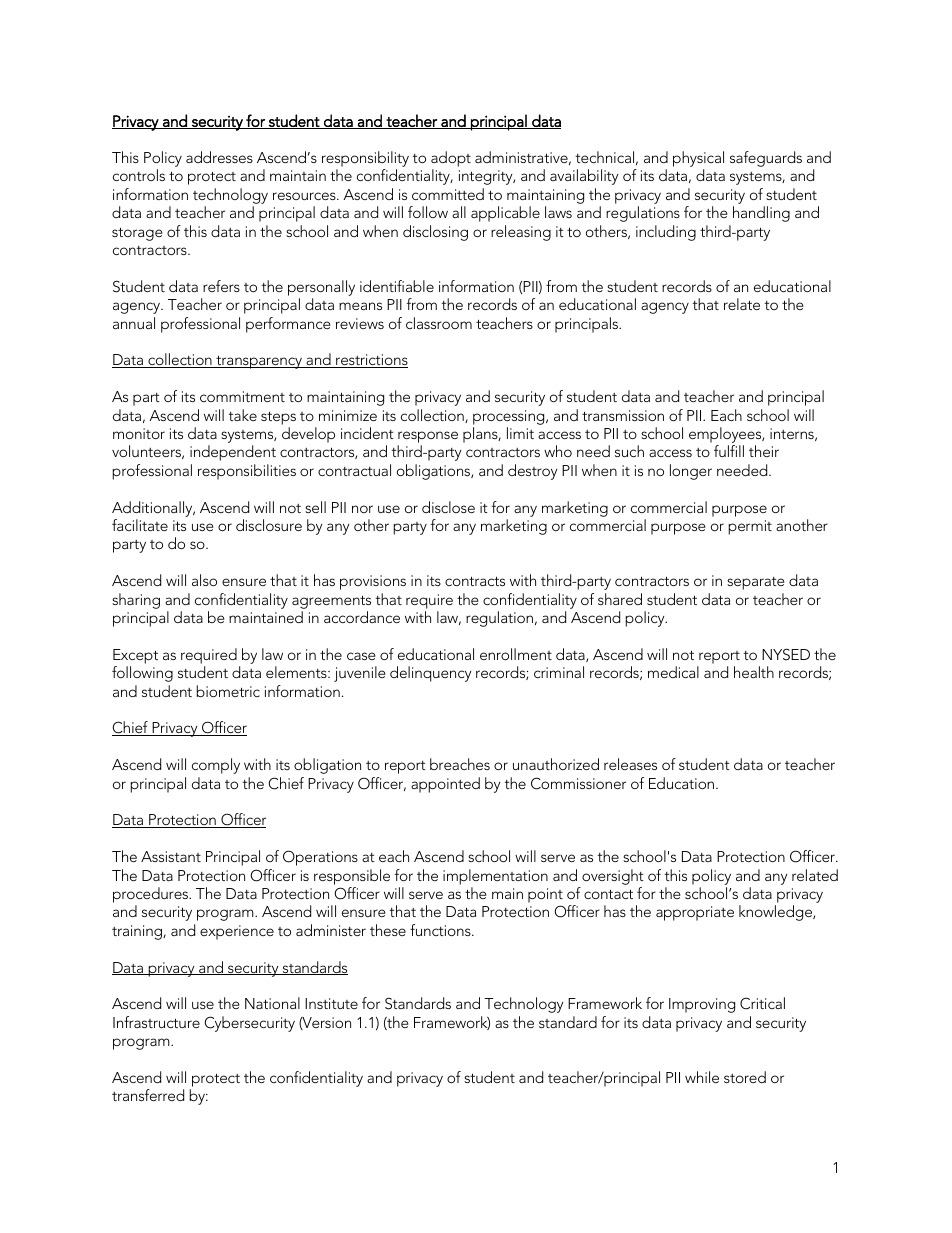 This image has height=1233, width=952. Describe the element at coordinates (204, 580) in the image. I see `also` at that location.
